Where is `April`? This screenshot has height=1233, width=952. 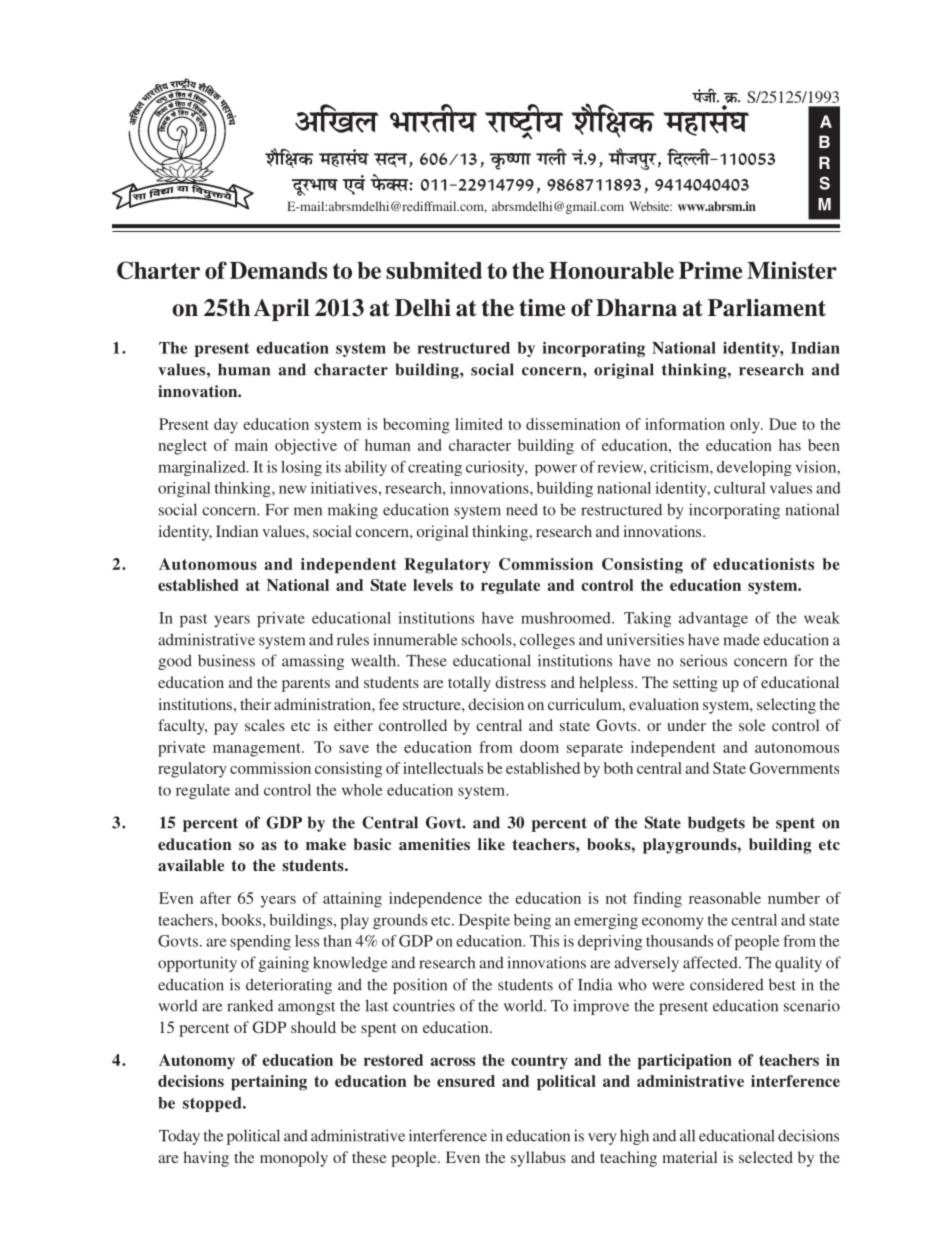 April is located at coordinates (282, 310).
